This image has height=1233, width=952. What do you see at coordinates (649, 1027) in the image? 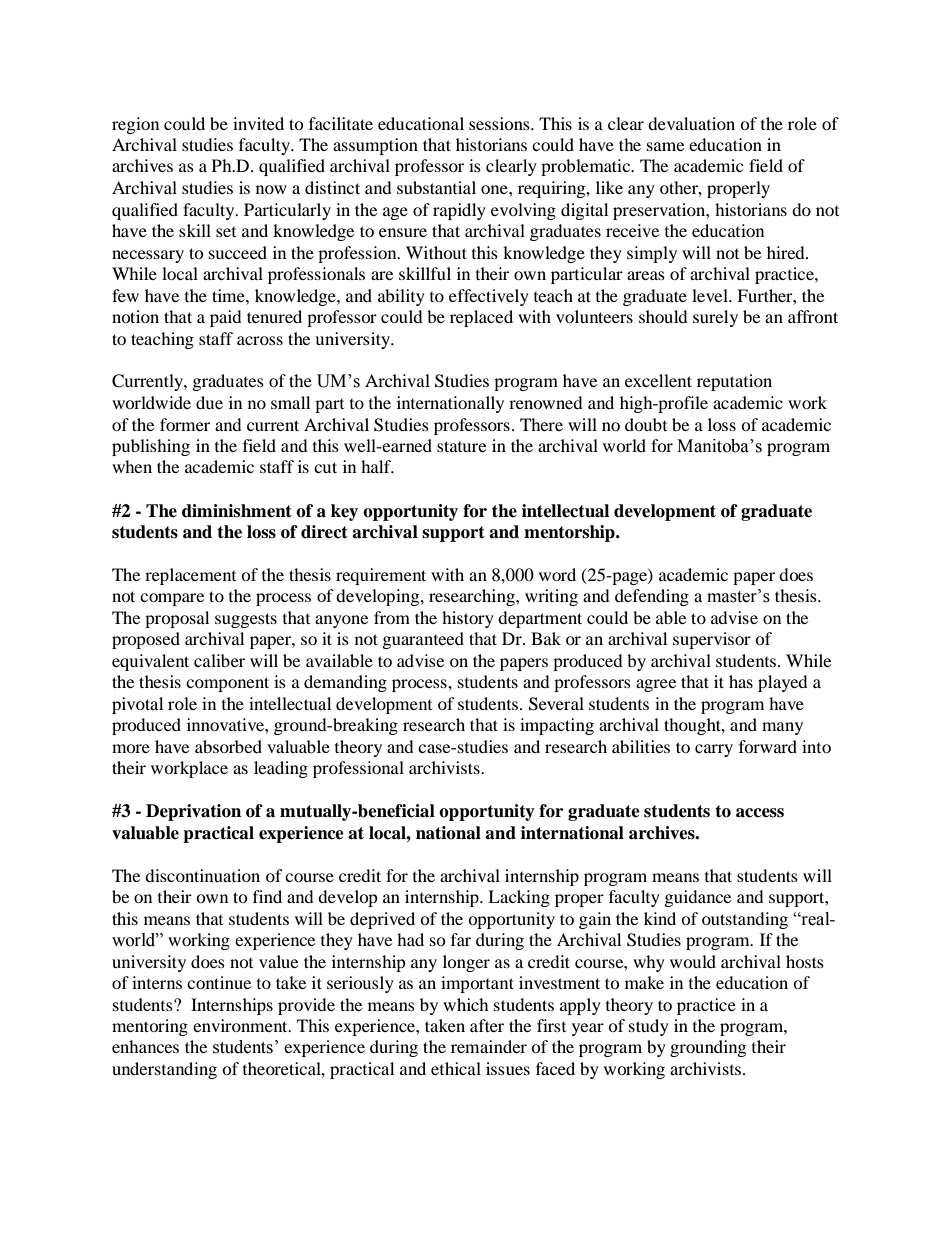
I see `study` at bounding box center [649, 1027].
